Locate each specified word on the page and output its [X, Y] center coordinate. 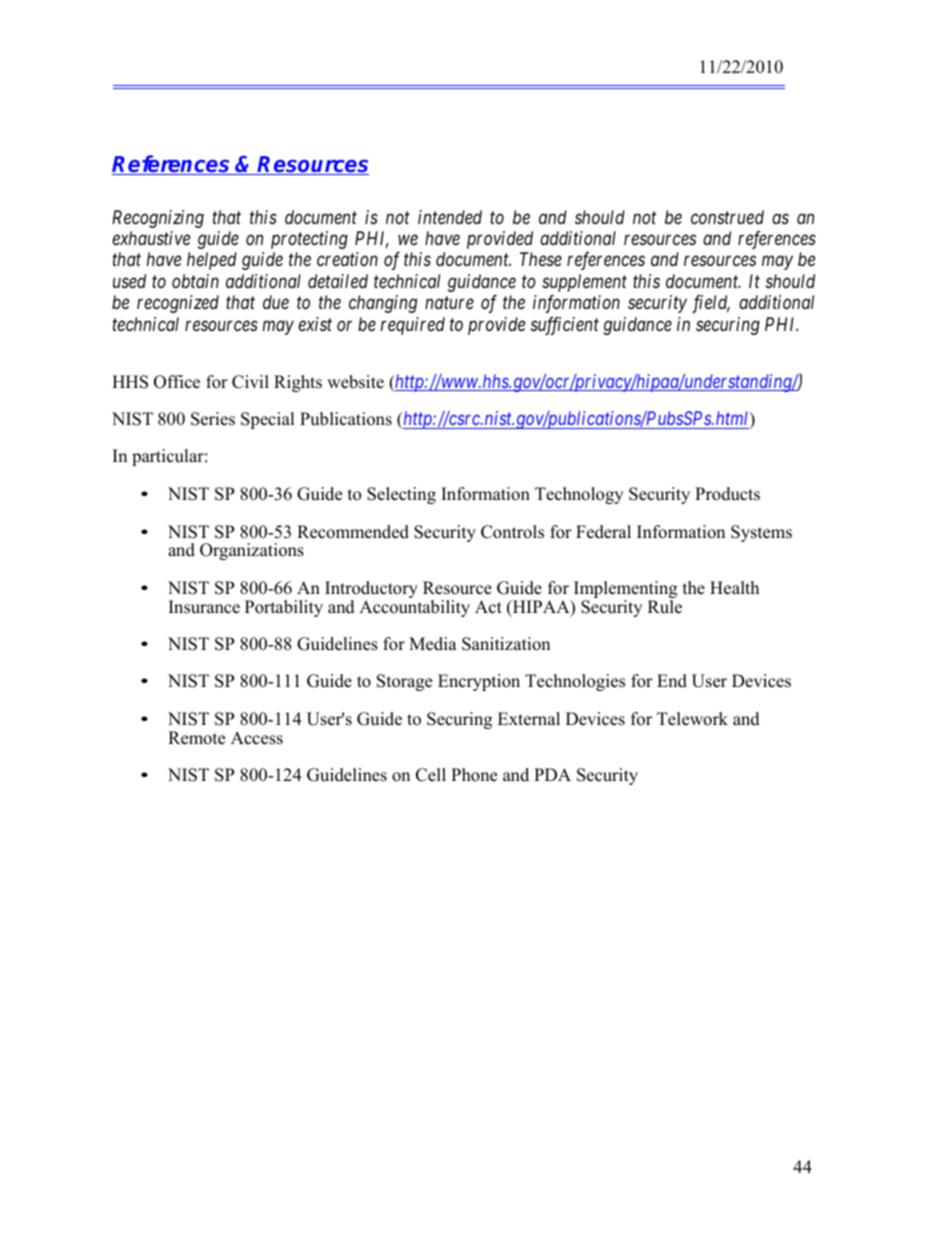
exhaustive [151, 238]
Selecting [401, 495]
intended [450, 217]
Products [727, 494]
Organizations [252, 551]
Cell [431, 775]
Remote [196, 738]
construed [727, 217]
